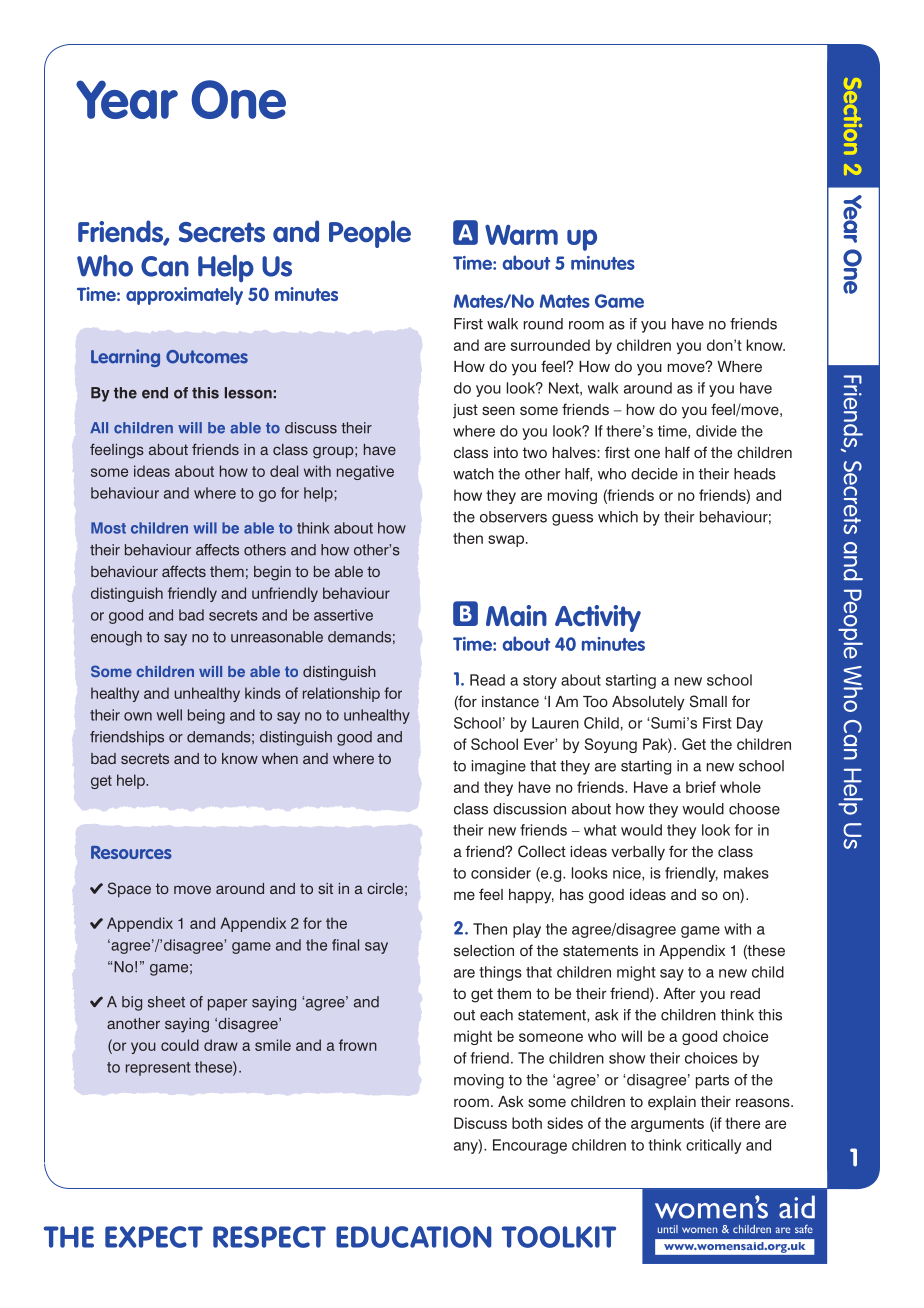  Describe the element at coordinates (131, 852) in the document. I see `Resources` at that location.
